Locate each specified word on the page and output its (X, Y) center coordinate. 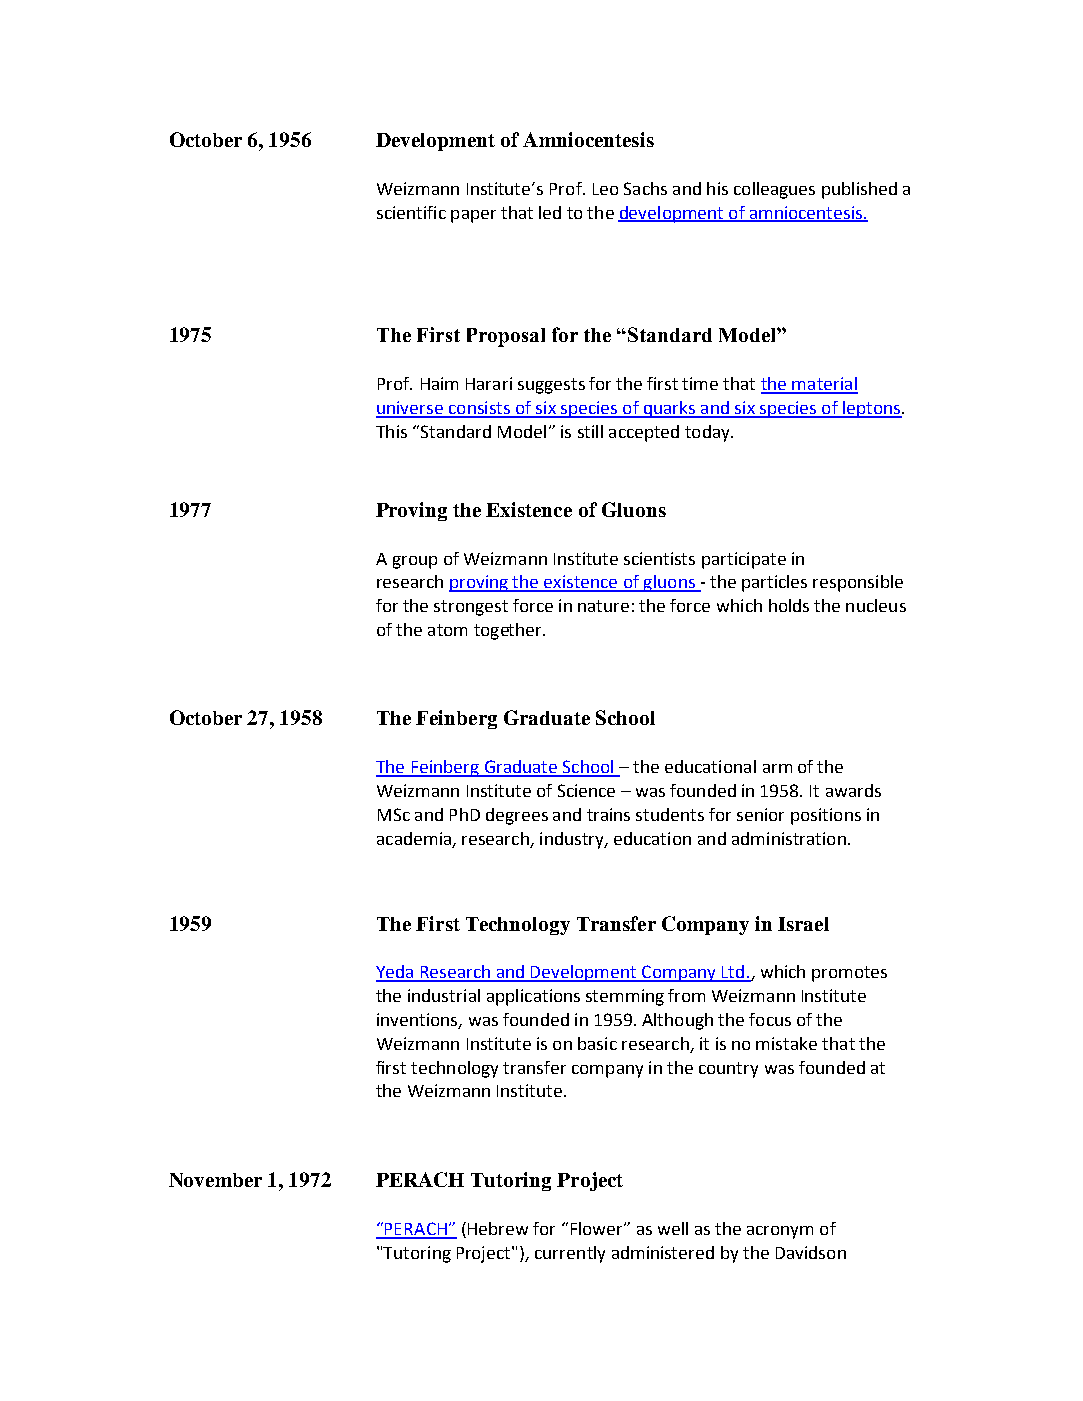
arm (777, 768)
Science (586, 790)
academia (414, 838)
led (550, 212)
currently (570, 1254)
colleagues (774, 190)
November (215, 1180)
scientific (411, 212)
